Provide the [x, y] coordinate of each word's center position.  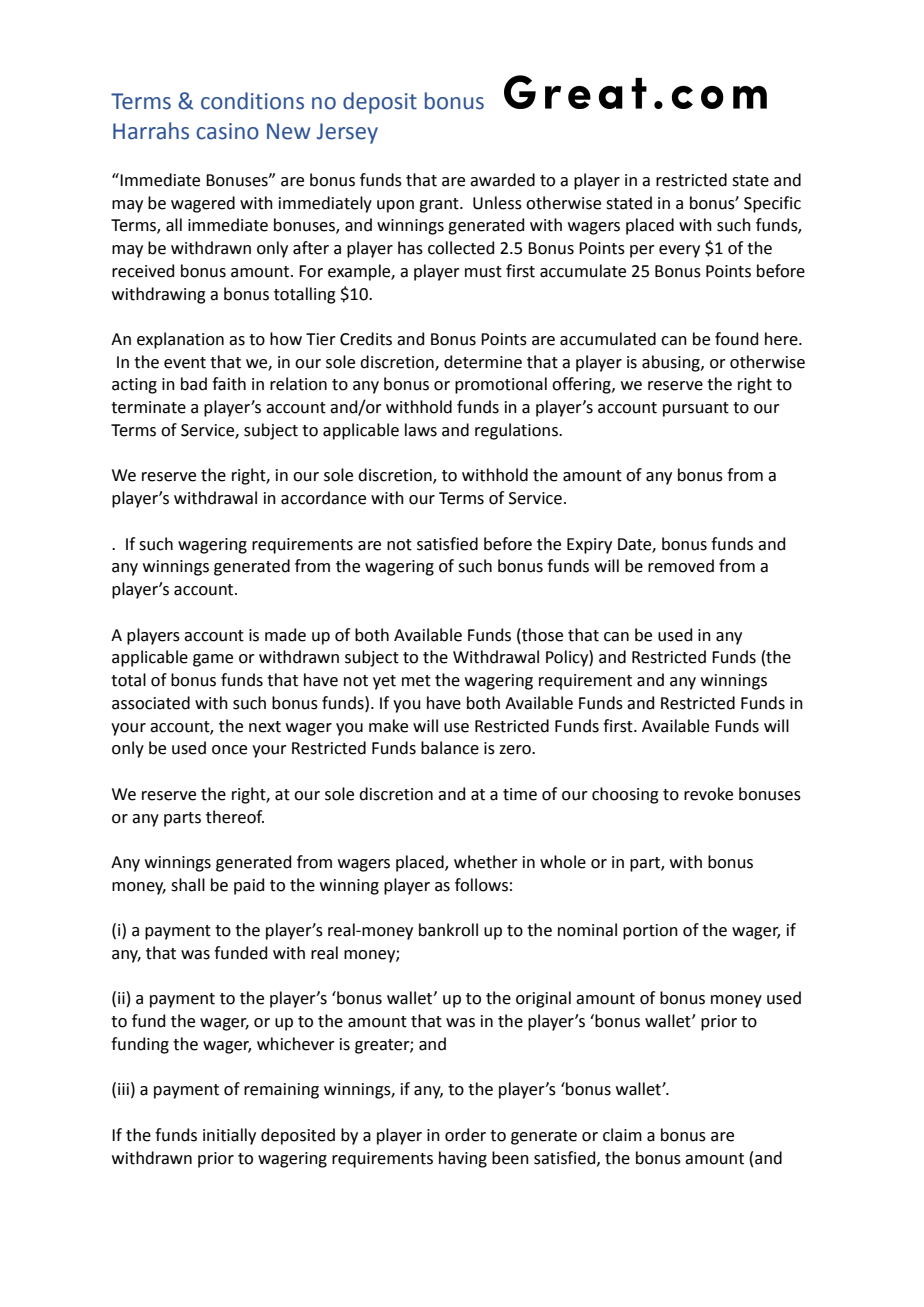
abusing [672, 363]
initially [229, 1136]
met [416, 681]
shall [188, 885]
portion [650, 932]
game [213, 660]
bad [194, 384]
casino [227, 131]
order [465, 1135]
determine [483, 362]
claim [622, 1135]
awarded [502, 180]
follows [481, 885]
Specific [772, 204]
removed [681, 566]
